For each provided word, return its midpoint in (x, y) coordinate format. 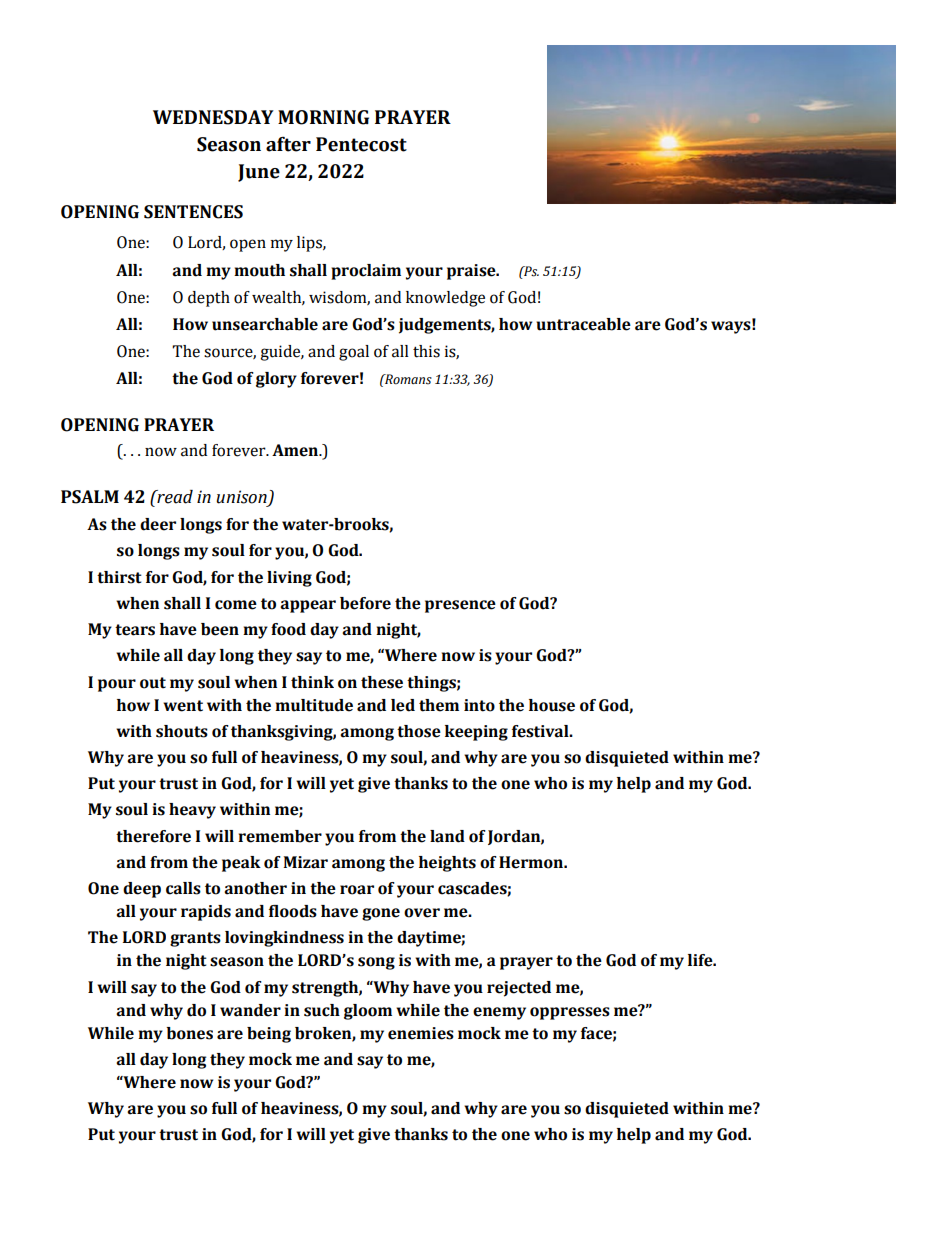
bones (189, 1033)
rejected (519, 989)
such (322, 1010)
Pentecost (361, 144)
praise (472, 272)
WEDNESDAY (213, 117)
